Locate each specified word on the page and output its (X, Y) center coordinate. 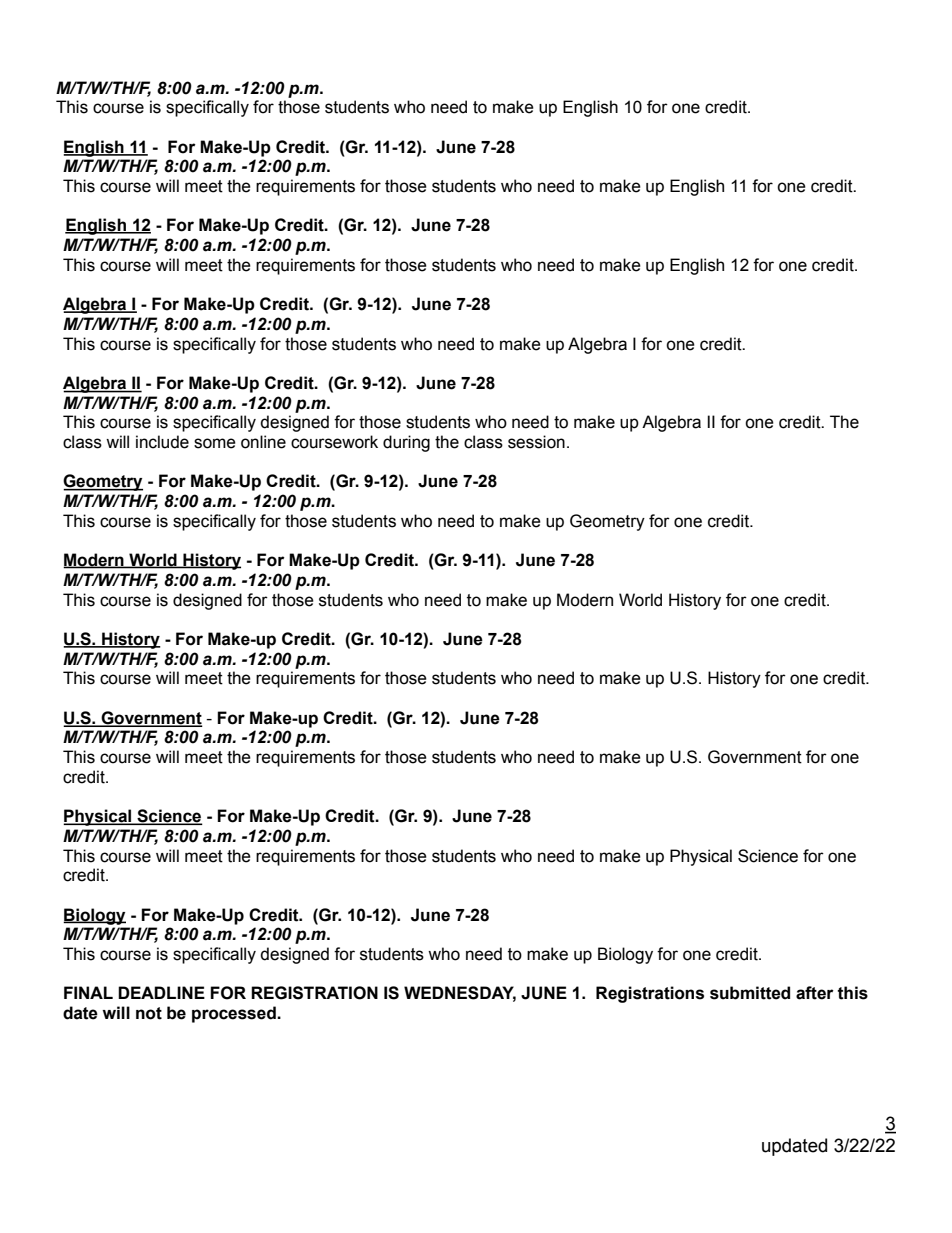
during (406, 443)
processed (235, 1014)
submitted (750, 993)
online (263, 442)
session (536, 442)
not (149, 1013)
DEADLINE (161, 992)
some (215, 443)
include (162, 442)
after (815, 993)
